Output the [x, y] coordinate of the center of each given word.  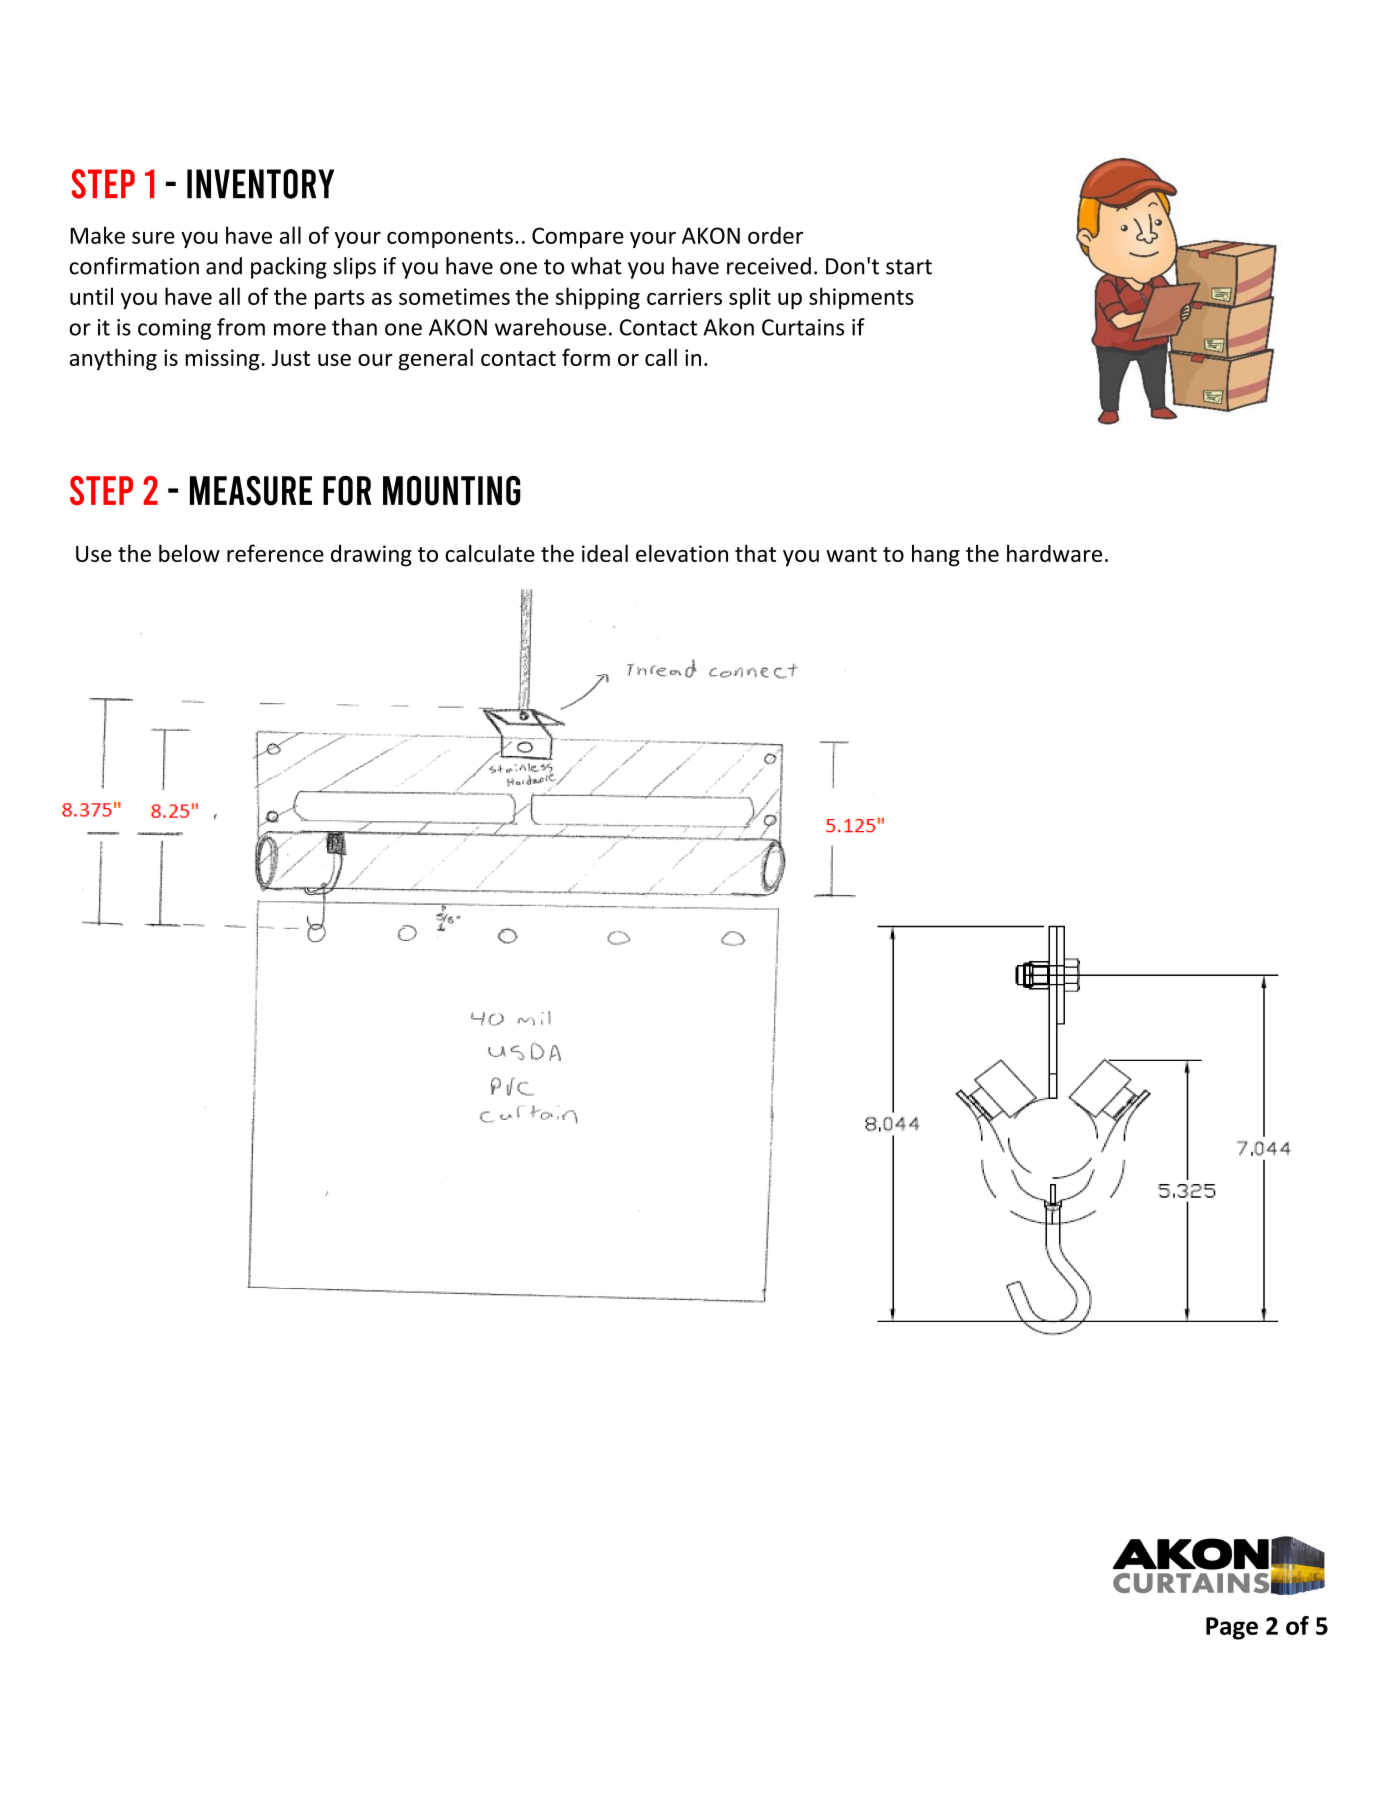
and [224, 266]
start [909, 267]
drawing [371, 556]
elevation [682, 553]
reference [275, 553]
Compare [578, 237]
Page [1232, 1628]
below [189, 553]
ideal [605, 553]
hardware [1054, 553]
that [755, 553]
